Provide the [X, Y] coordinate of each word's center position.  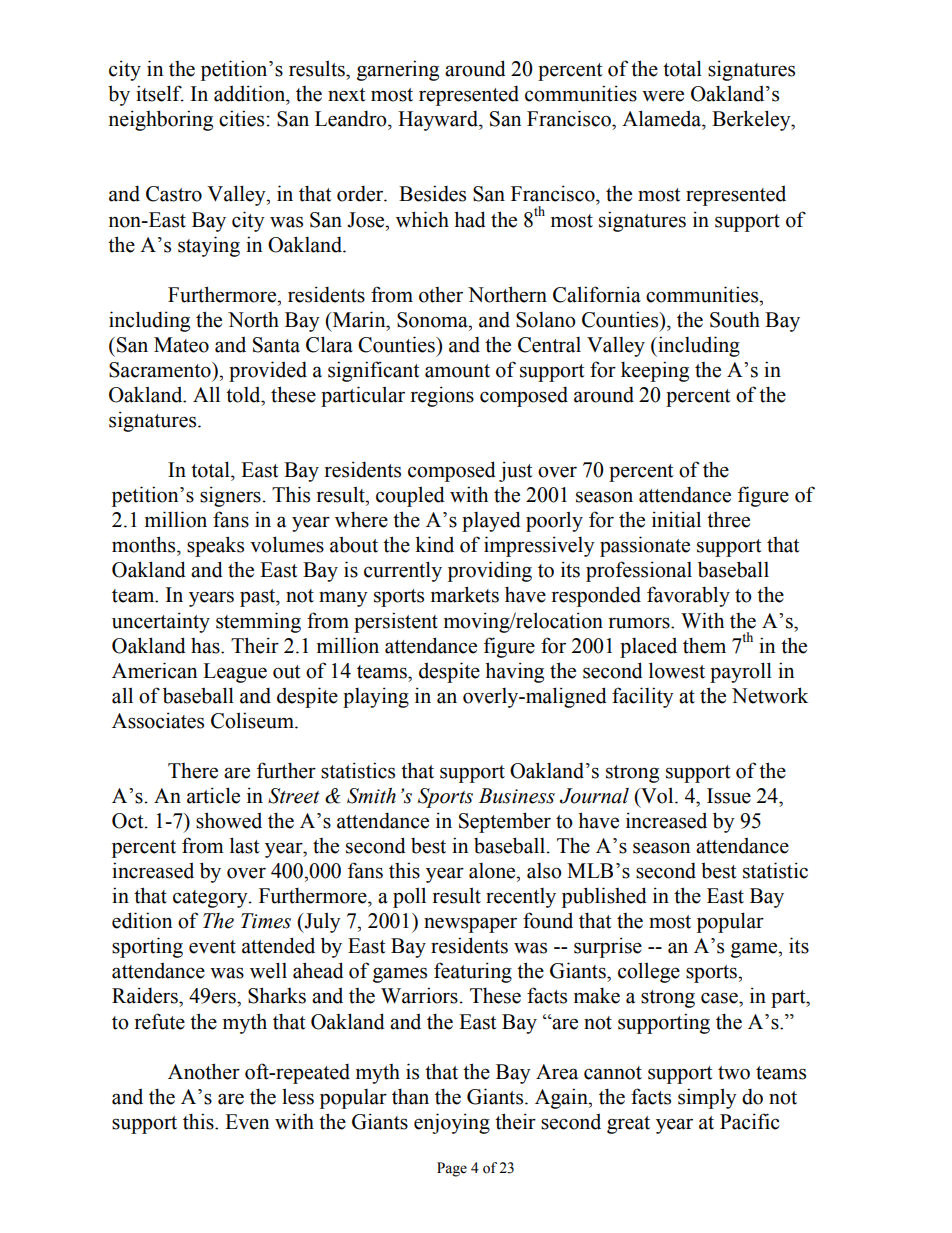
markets [465, 594]
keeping [655, 371]
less [298, 1096]
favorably [688, 596]
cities [241, 118]
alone [493, 871]
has [206, 646]
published [604, 897]
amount [457, 371]
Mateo [181, 345]
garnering [398, 70]
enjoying [452, 1123]
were [663, 96]
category [211, 899]
